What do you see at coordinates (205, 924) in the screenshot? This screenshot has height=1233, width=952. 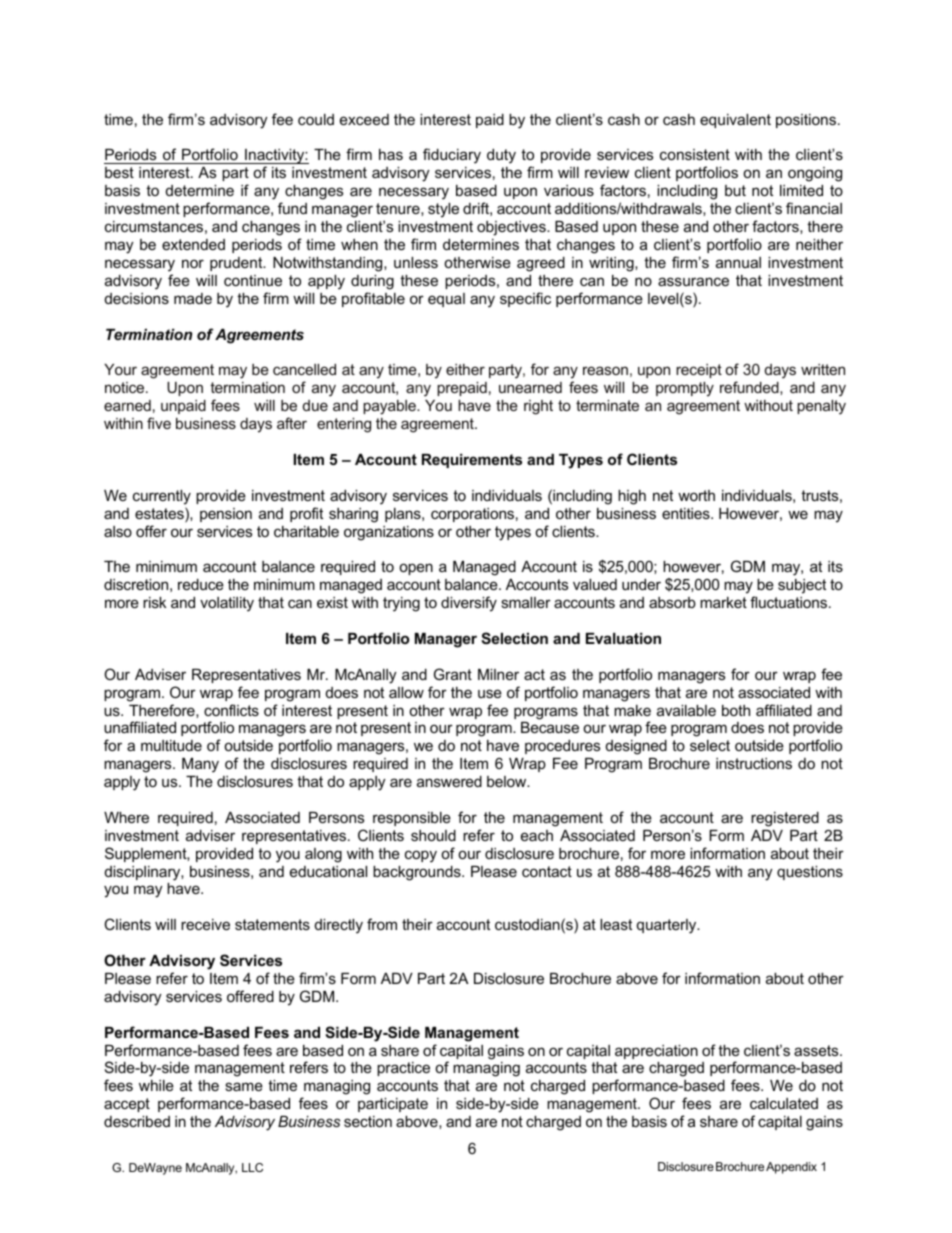 I see `receive` at bounding box center [205, 924].
